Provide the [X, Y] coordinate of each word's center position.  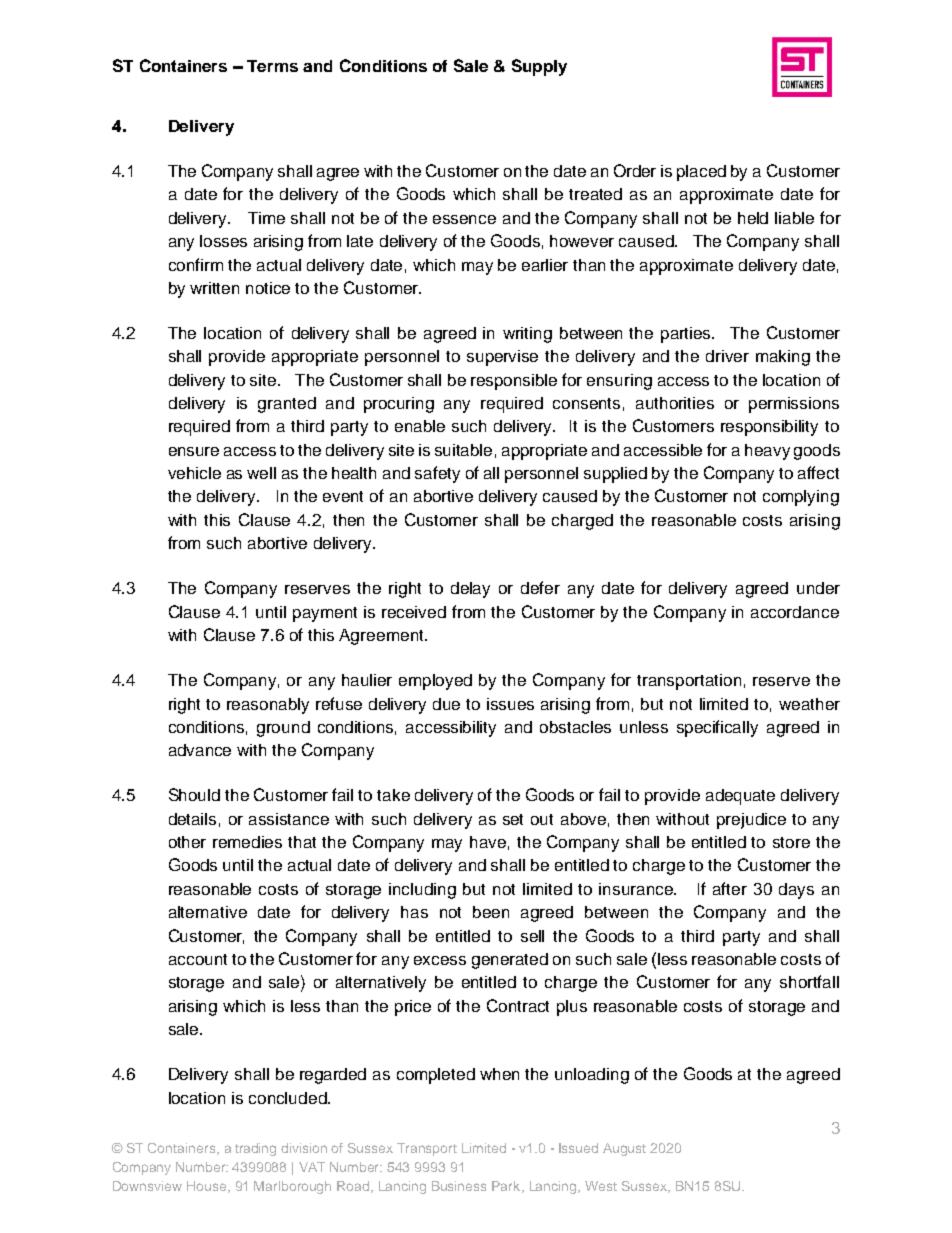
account [198, 959]
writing [527, 335]
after [730, 888]
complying [801, 498]
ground [283, 729]
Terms [272, 66]
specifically [717, 728]
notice [268, 288]
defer [540, 587]
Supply [539, 67]
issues [510, 704]
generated [510, 961]
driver [727, 356]
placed [701, 173]
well [261, 473]
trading [255, 1149]
